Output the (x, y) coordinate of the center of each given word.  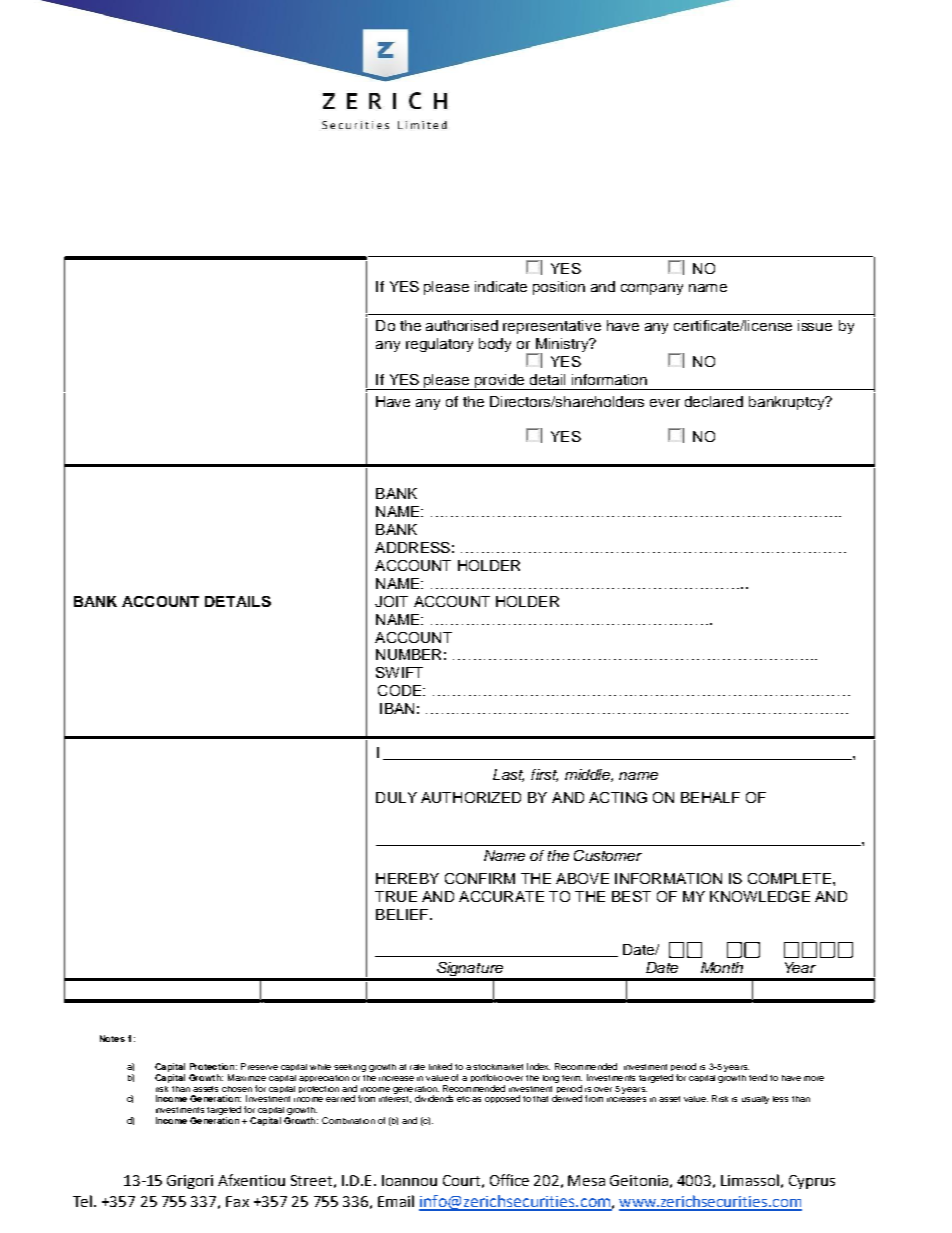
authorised (462, 325)
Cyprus (812, 1182)
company (652, 289)
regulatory (439, 345)
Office (509, 1180)
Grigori (190, 1182)
